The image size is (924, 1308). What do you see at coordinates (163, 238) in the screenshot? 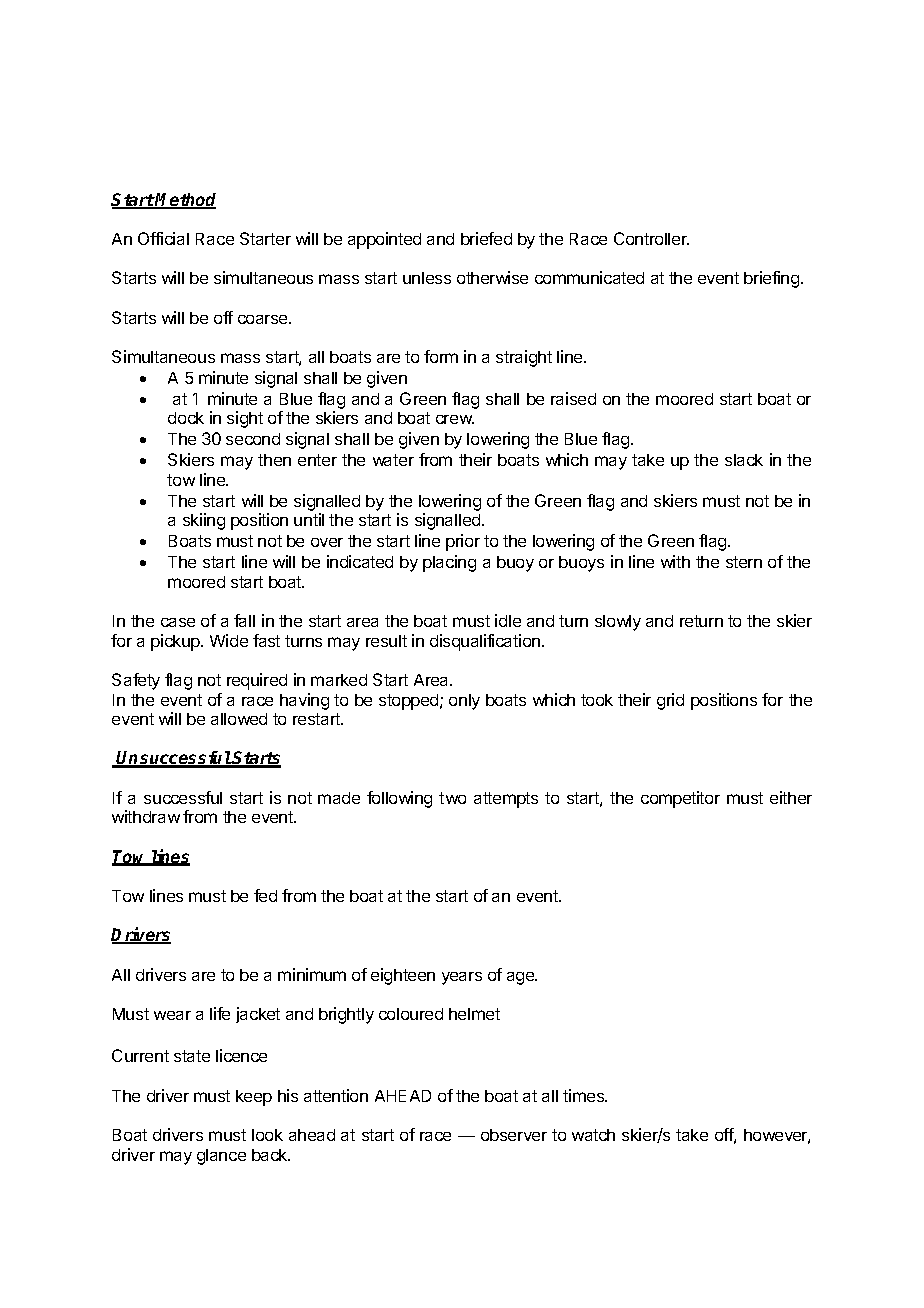
I see `Official` at bounding box center [163, 238].
